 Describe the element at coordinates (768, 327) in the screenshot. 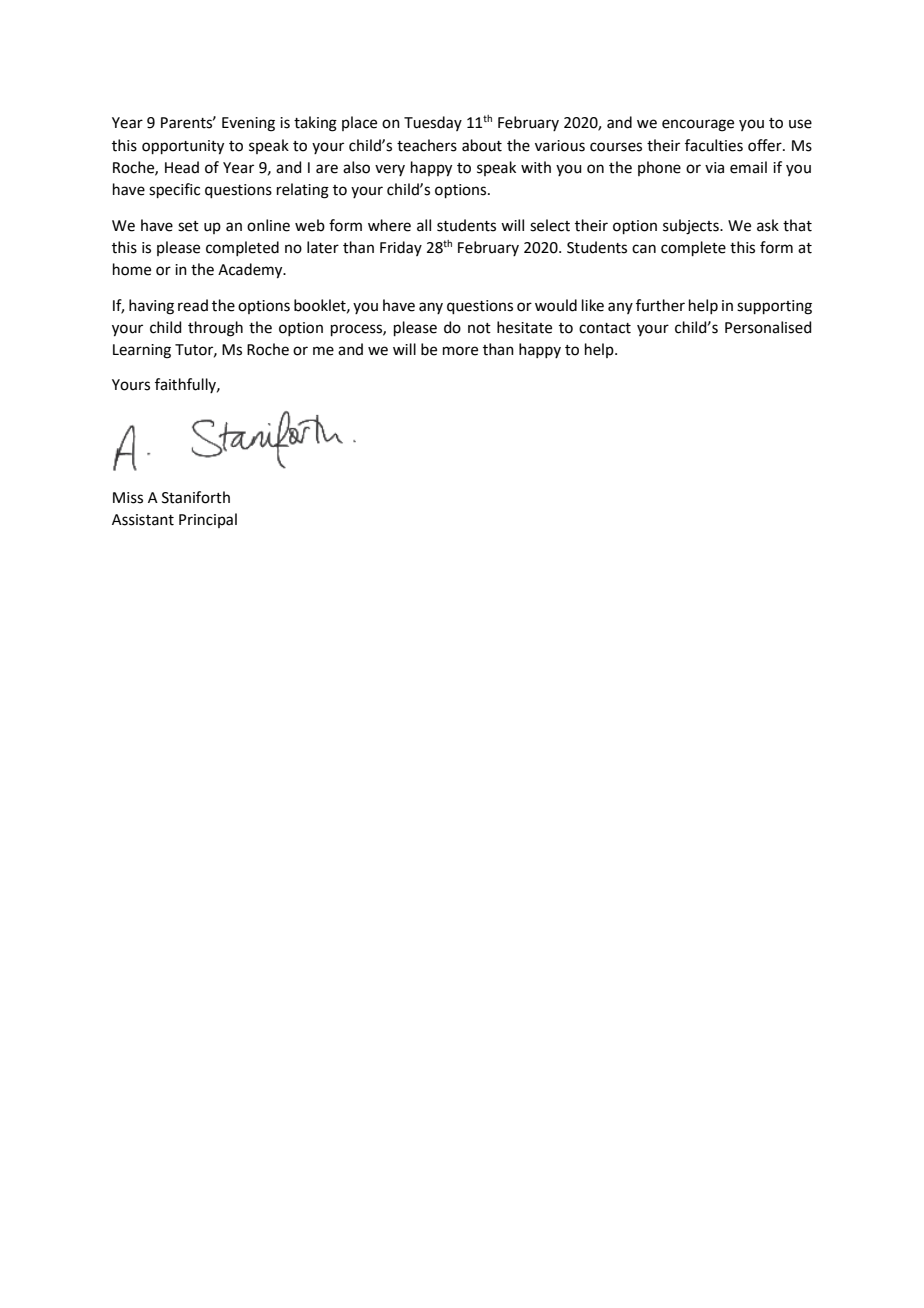

I see `Personalised` at that location.
